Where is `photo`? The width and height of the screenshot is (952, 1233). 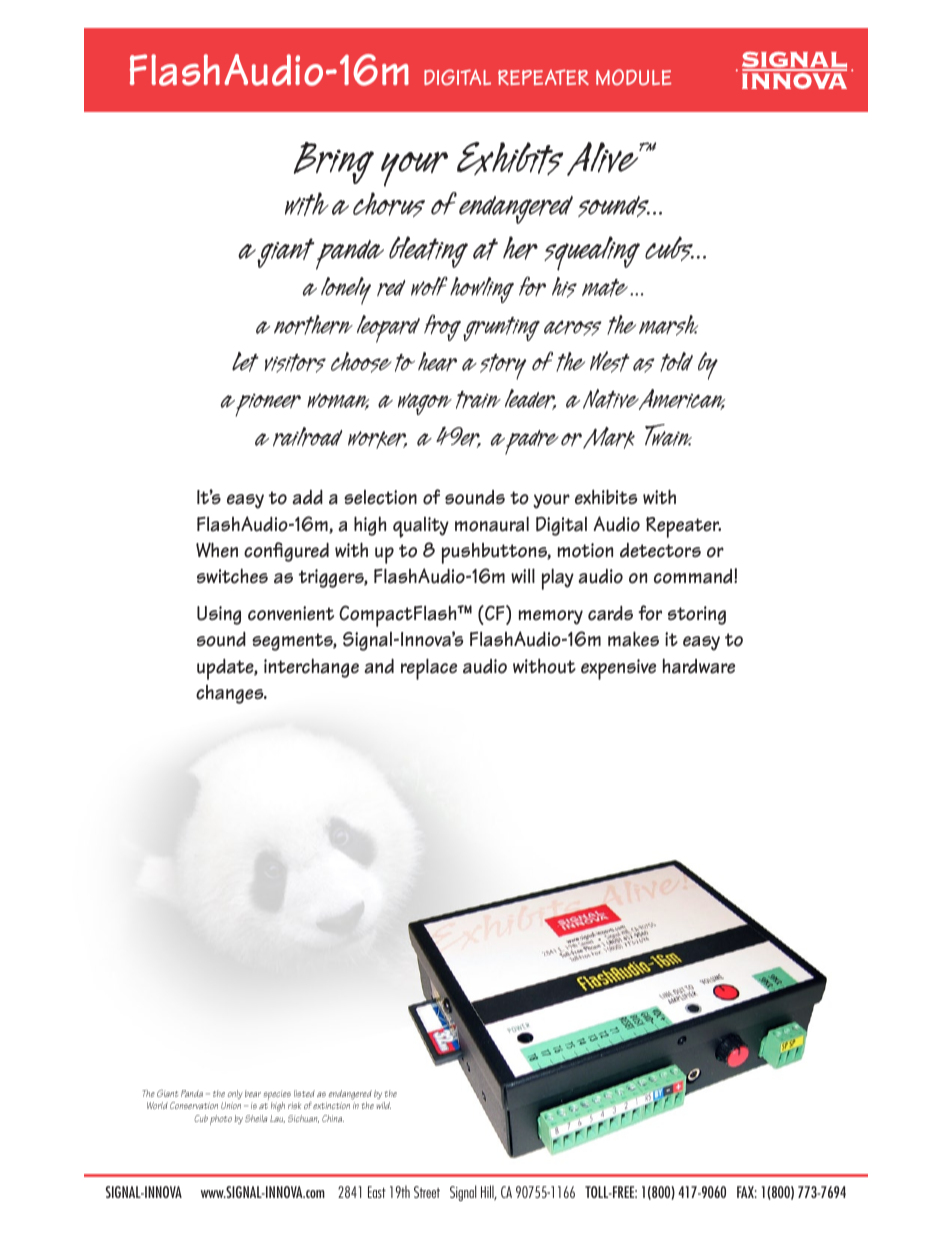
photo is located at coordinates (221, 1120).
